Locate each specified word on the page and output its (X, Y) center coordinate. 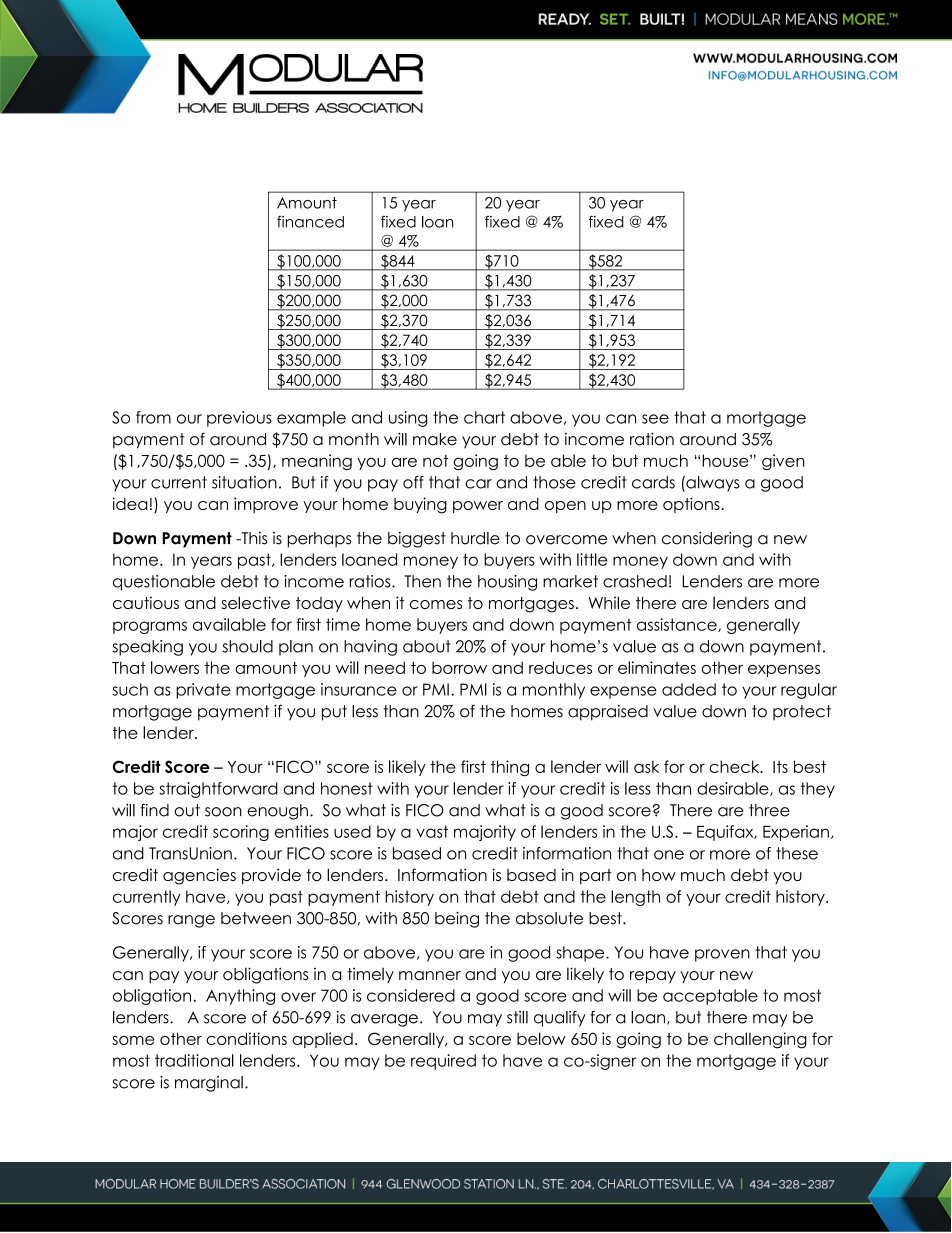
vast (432, 831)
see (655, 419)
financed (310, 221)
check (735, 766)
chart (484, 417)
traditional (194, 1060)
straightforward (218, 790)
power (478, 507)
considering (707, 540)
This (253, 538)
